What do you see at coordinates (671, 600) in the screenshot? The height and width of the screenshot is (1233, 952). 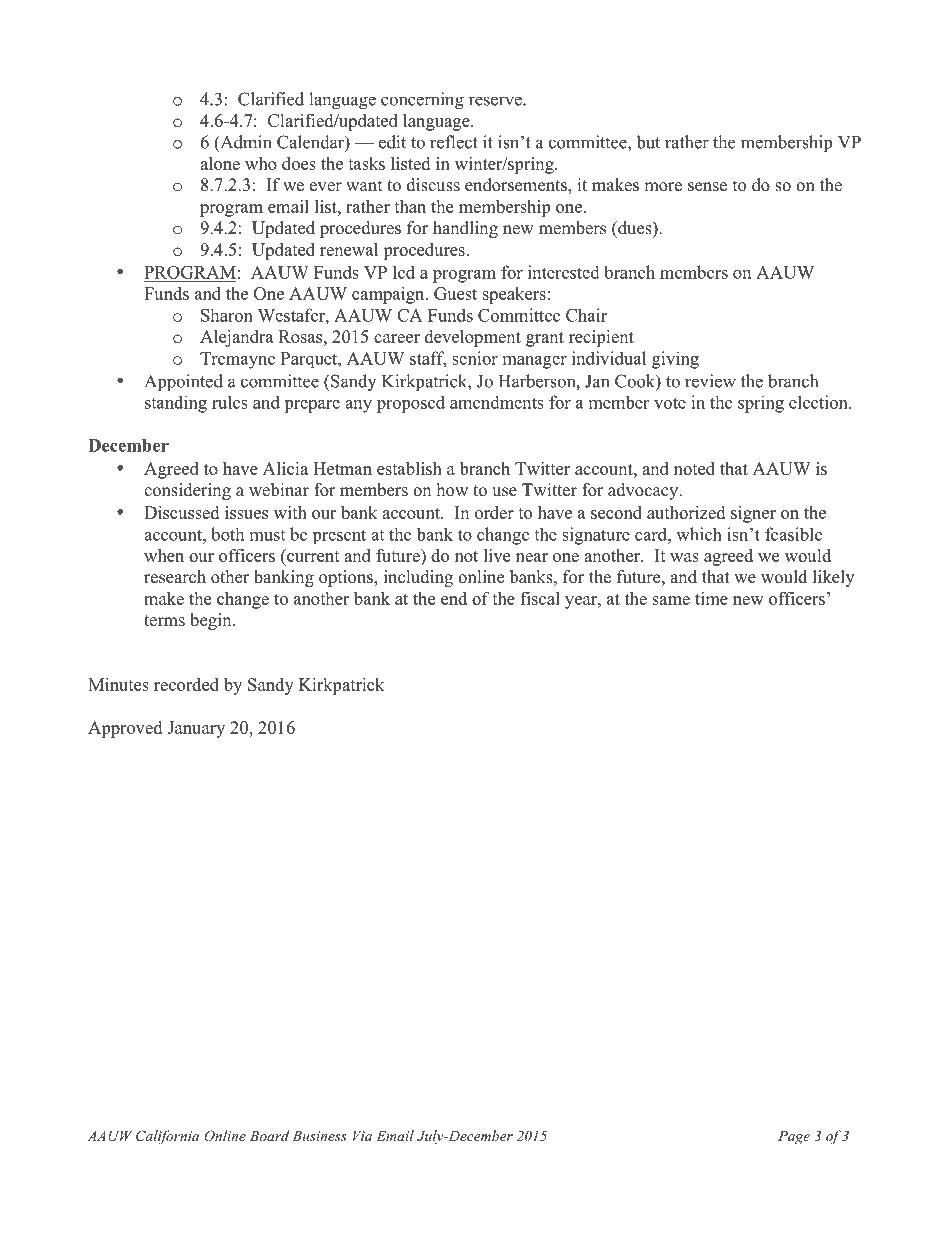 I see `same` at bounding box center [671, 600].
